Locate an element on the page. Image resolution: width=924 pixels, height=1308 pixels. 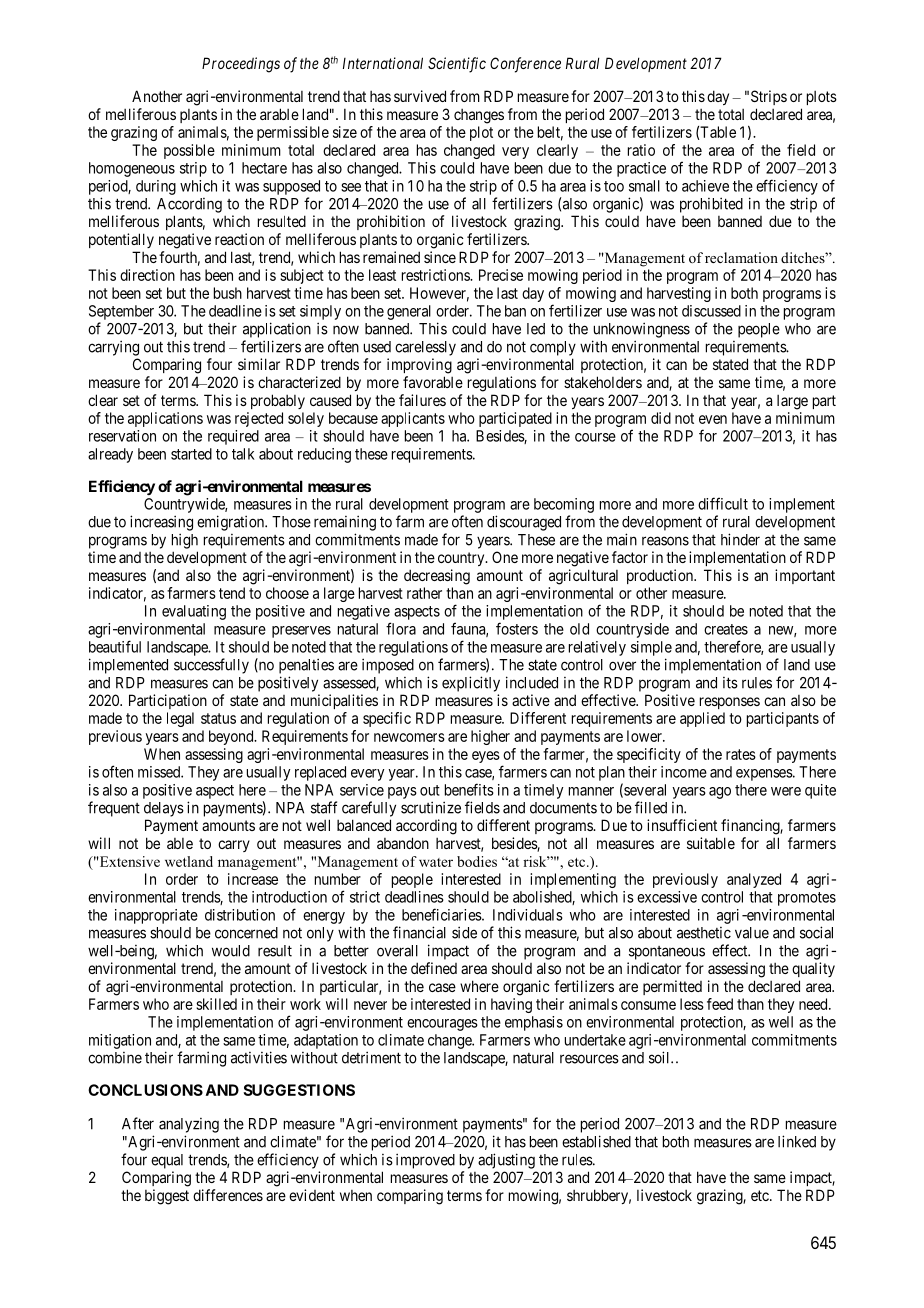
linked is located at coordinates (797, 1141).
